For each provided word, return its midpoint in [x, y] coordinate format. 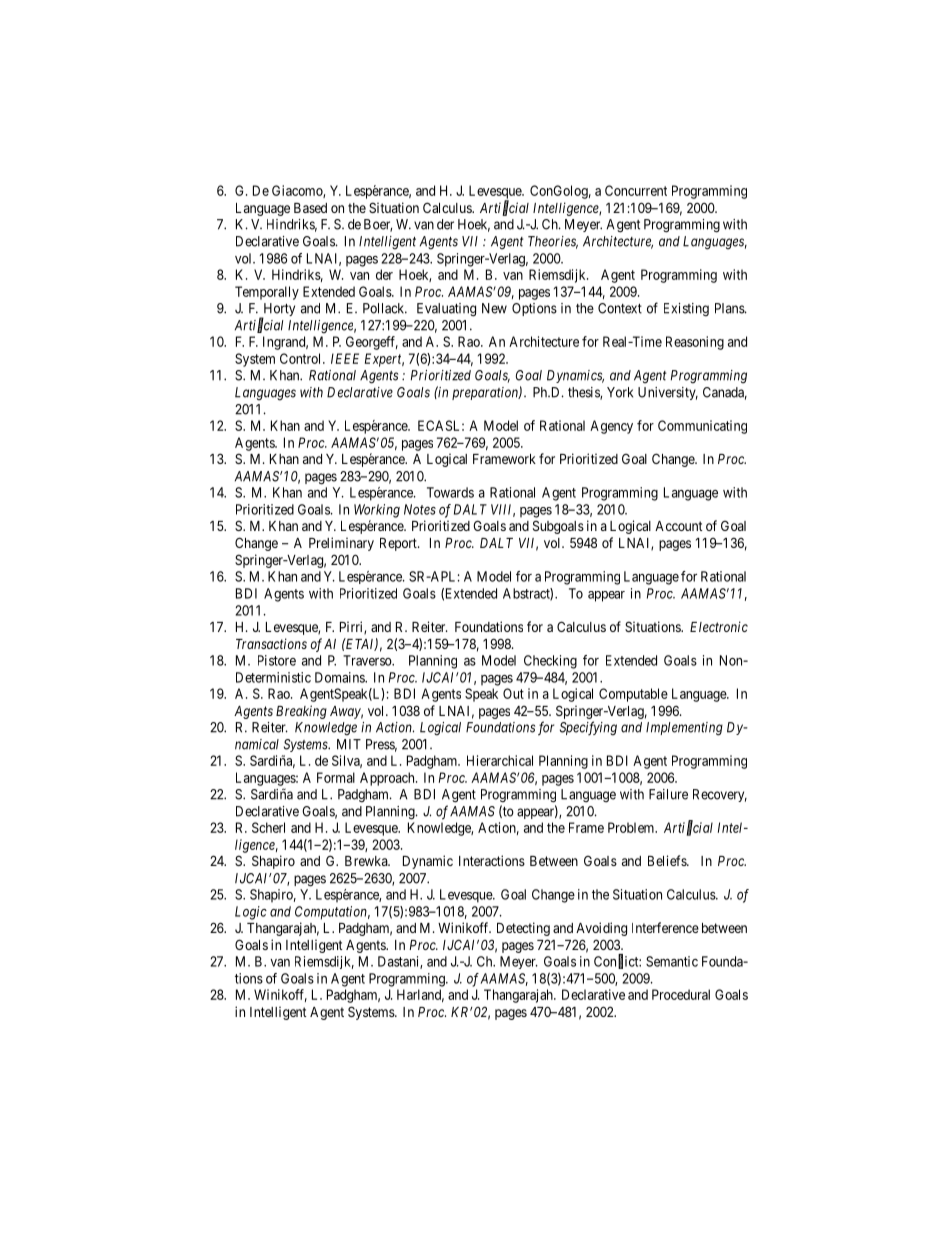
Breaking [301, 712]
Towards [450, 492]
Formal [336, 777]
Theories [553, 242]
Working [377, 511]
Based [310, 208]
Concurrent [636, 190]
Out [513, 693]
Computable [633, 695]
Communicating [702, 427]
